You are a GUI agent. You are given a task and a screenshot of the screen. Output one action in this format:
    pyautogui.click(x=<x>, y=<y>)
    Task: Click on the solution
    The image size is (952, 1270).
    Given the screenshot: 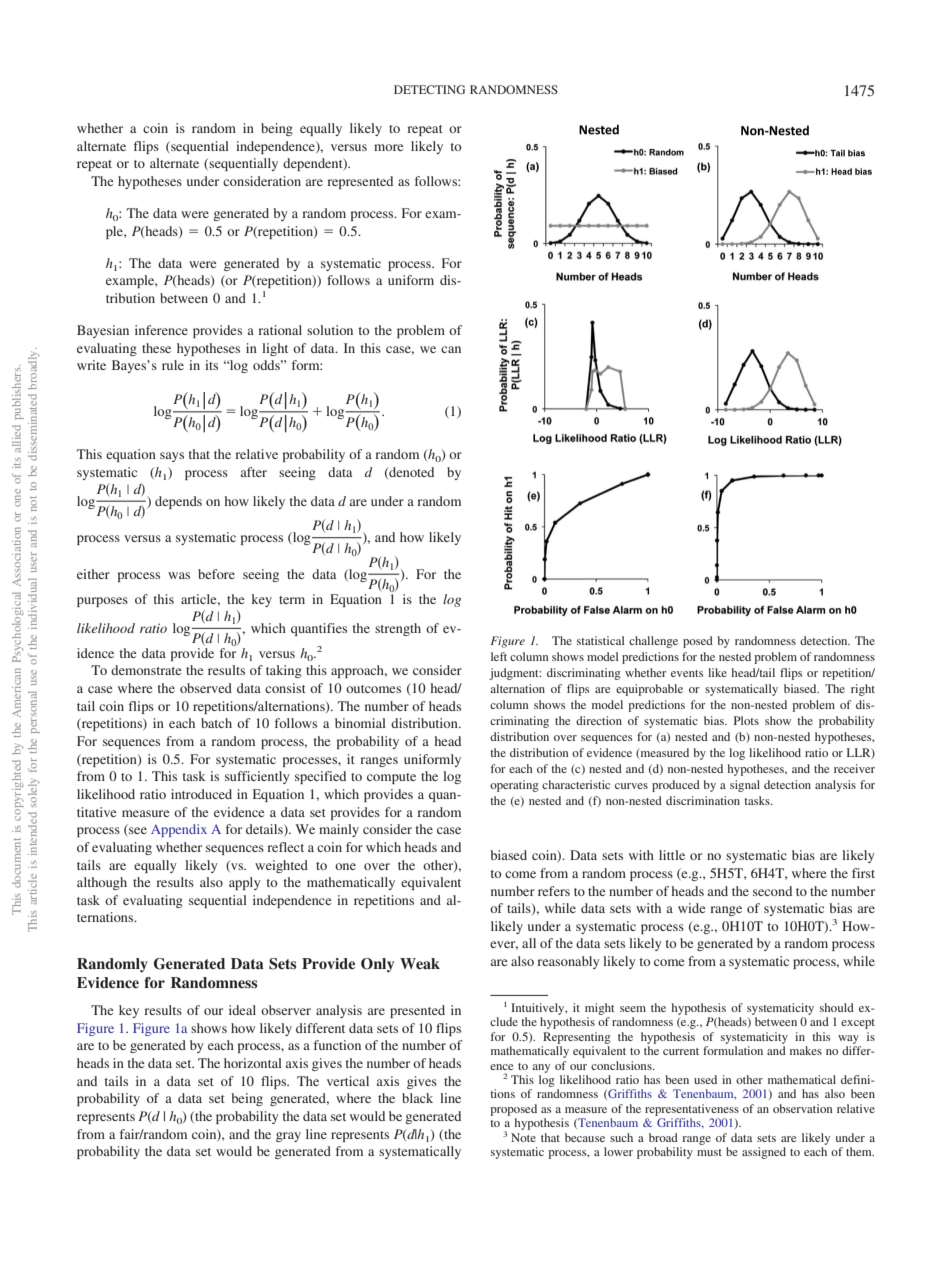 What is the action you would take?
    pyautogui.click(x=330, y=330)
